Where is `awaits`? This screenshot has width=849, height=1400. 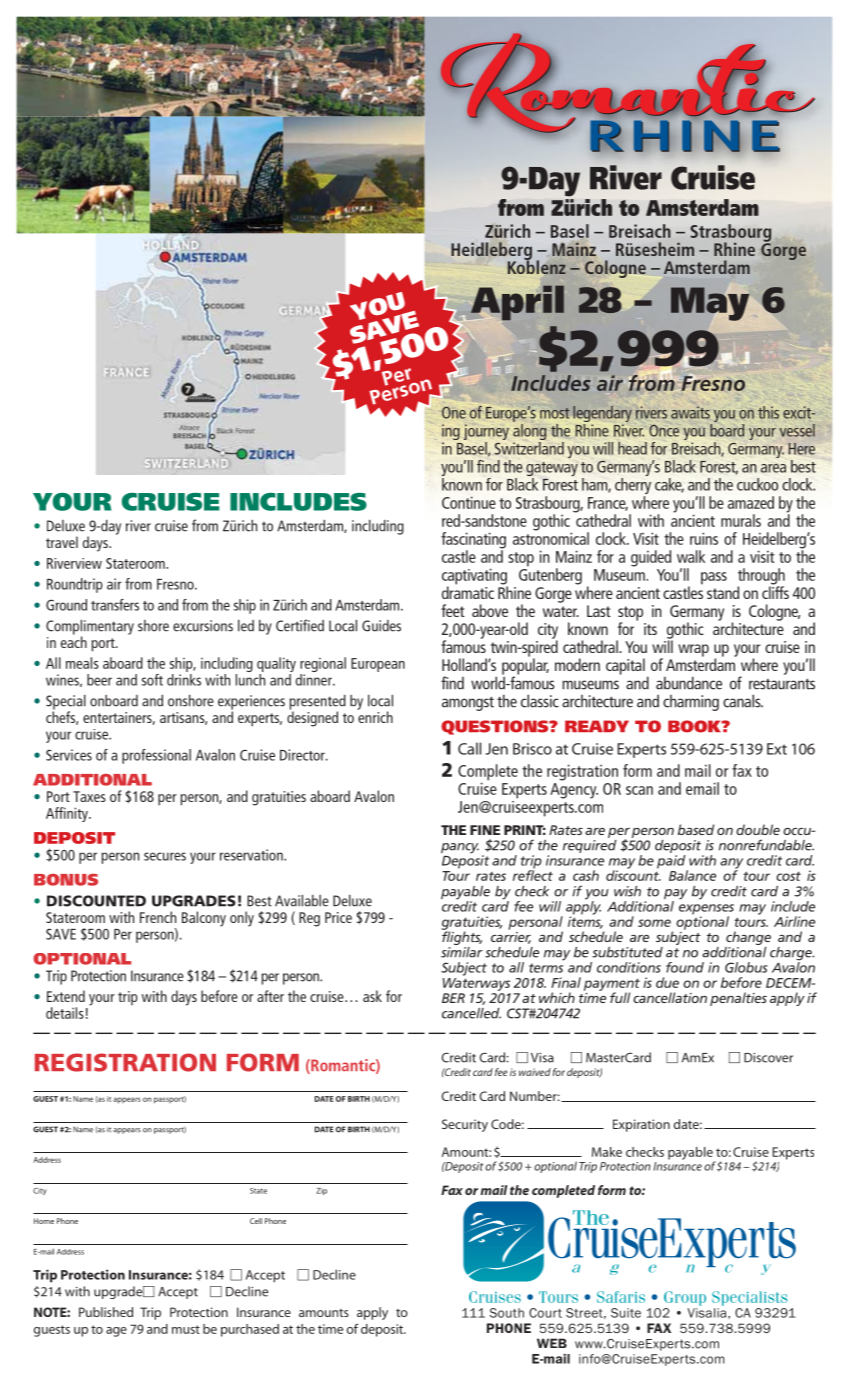
awaits is located at coordinates (690, 412).
